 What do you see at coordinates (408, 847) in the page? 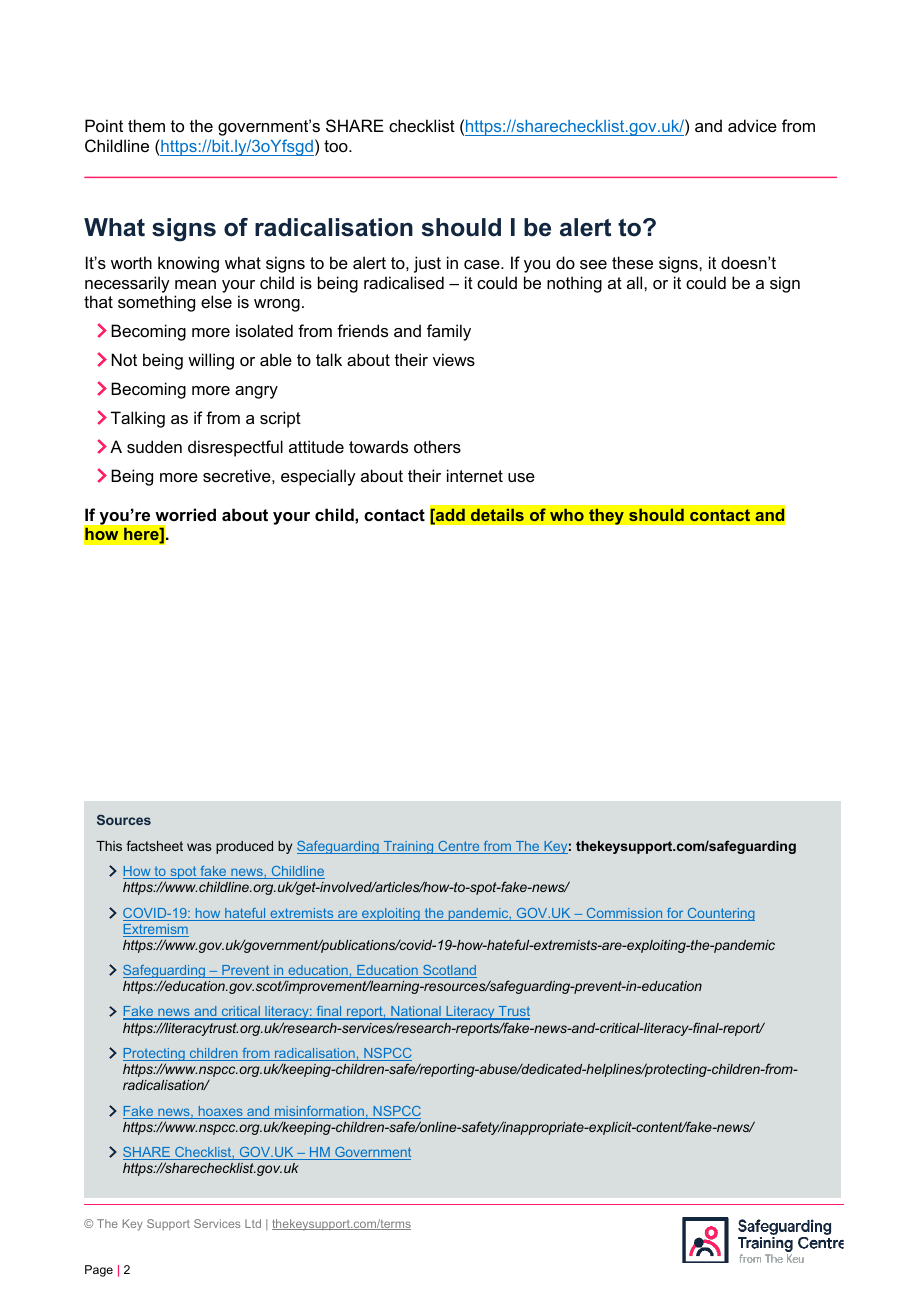
I see `Training` at bounding box center [408, 847].
